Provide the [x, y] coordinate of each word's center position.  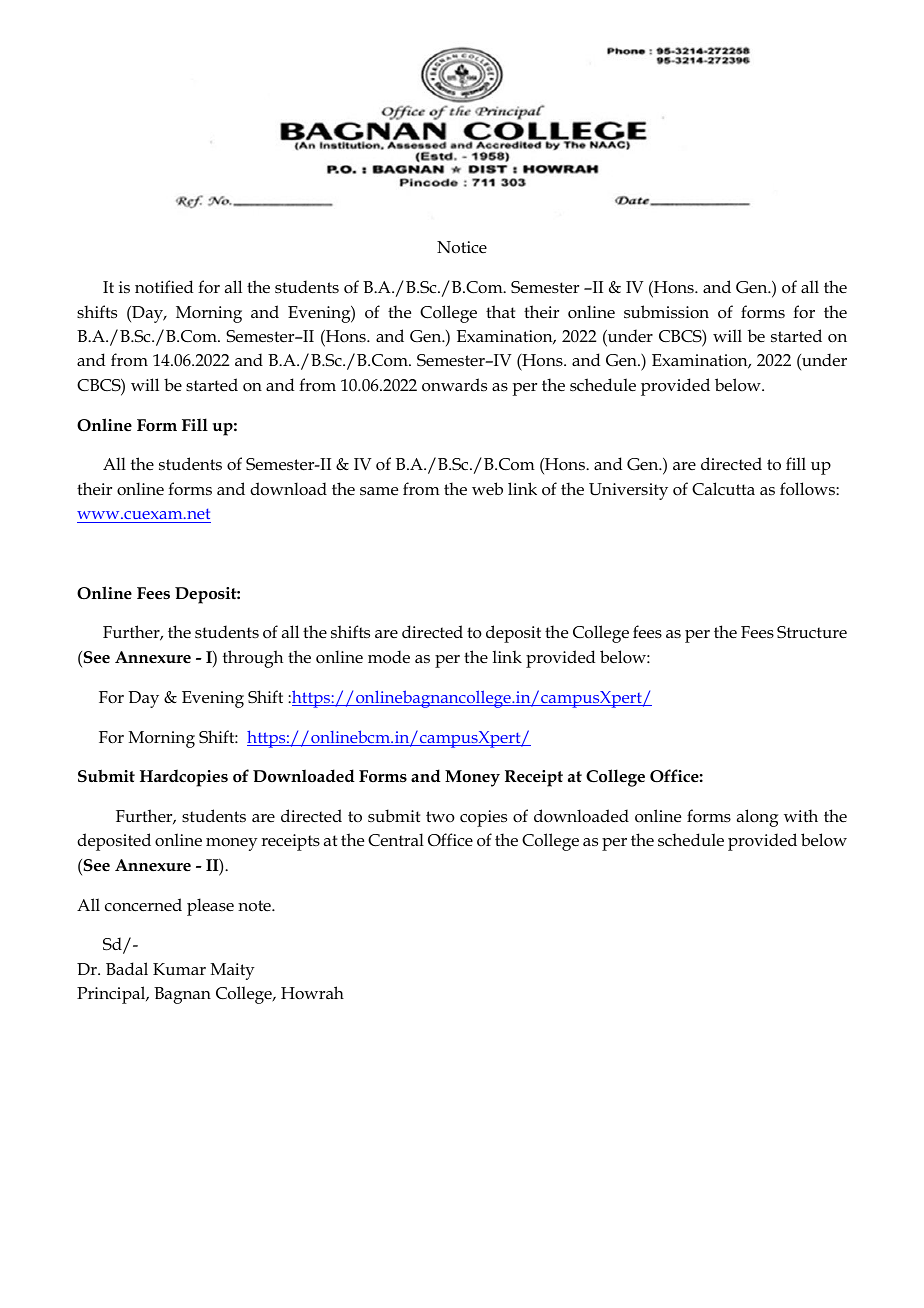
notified [164, 287]
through [253, 659]
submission [666, 312]
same [379, 491]
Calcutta [723, 489]
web [487, 488]
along [757, 818]
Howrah [312, 993]
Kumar [179, 969]
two [440, 816]
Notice [462, 247]
